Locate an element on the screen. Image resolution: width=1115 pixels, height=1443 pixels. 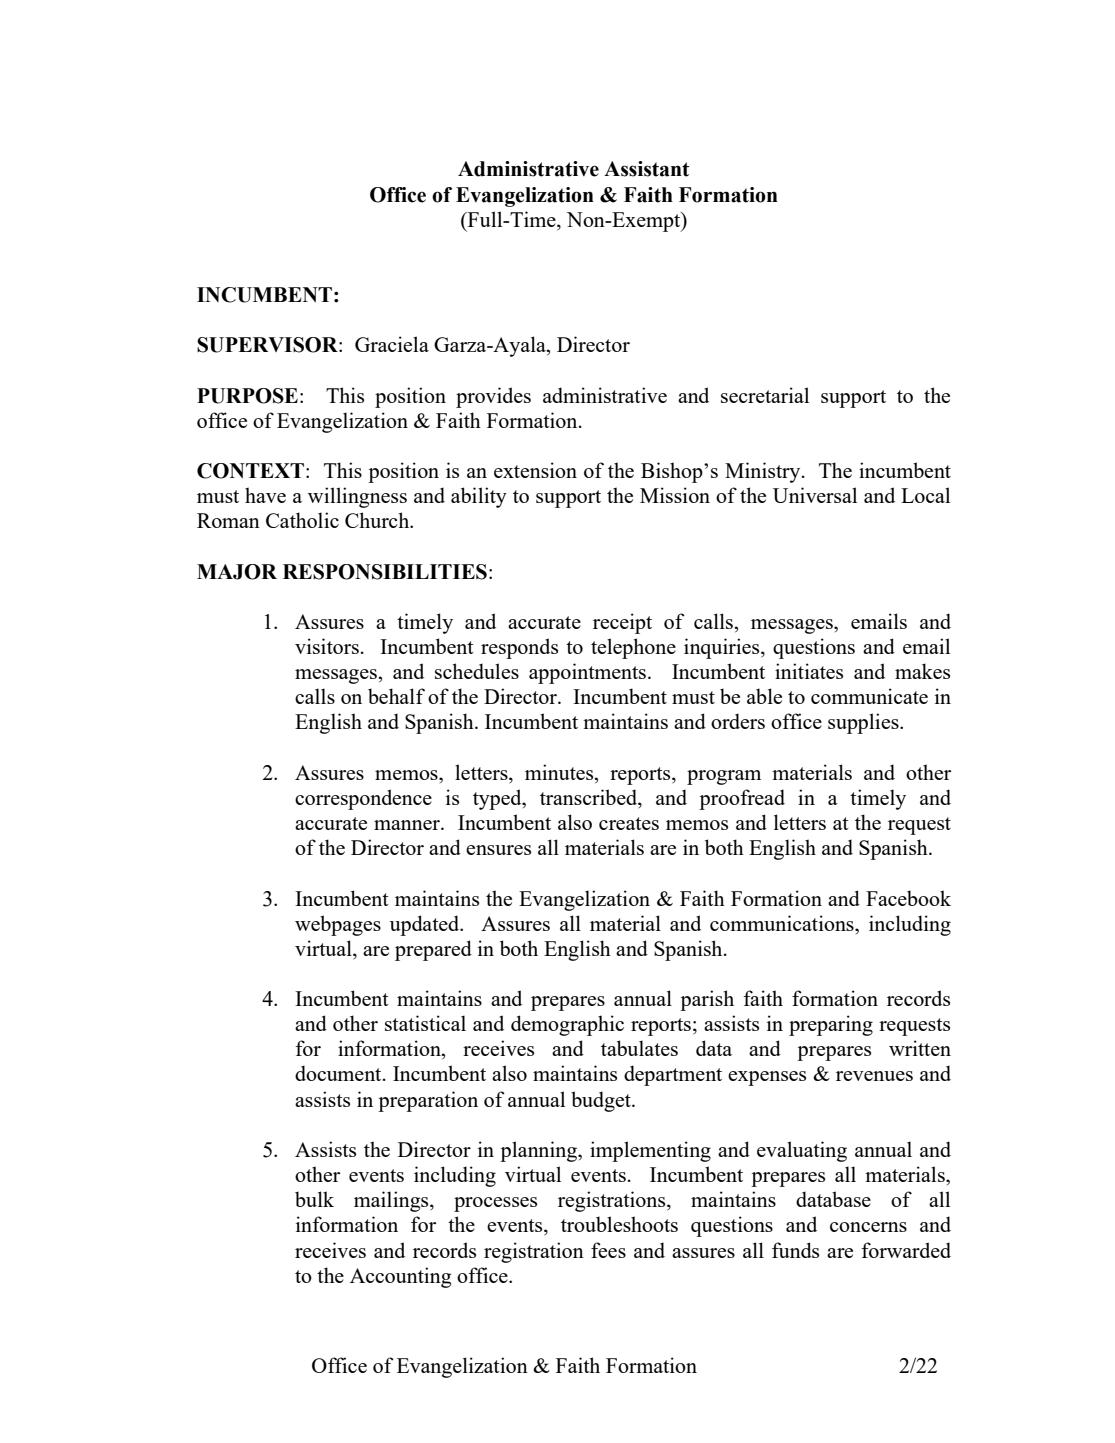
supplies is located at coordinates (864, 723).
